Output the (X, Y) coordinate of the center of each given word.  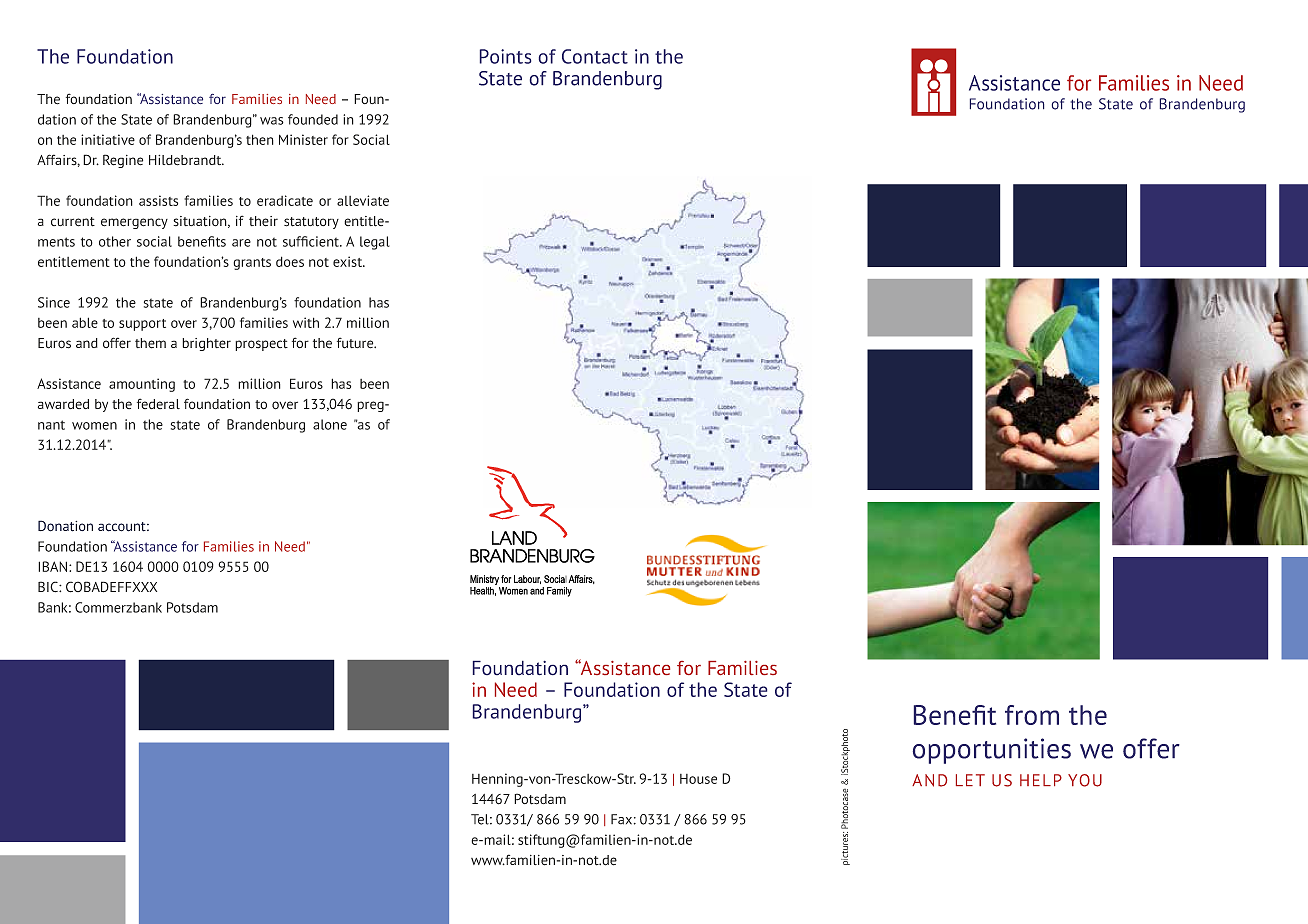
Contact (595, 56)
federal (158, 403)
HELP (1041, 780)
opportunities (992, 751)
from (1032, 715)
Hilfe (994, 83)
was (272, 121)
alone (330, 424)
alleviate (363, 200)
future (356, 343)
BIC (49, 587)
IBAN (52, 566)
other (115, 241)
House (698, 779)
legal (375, 243)
